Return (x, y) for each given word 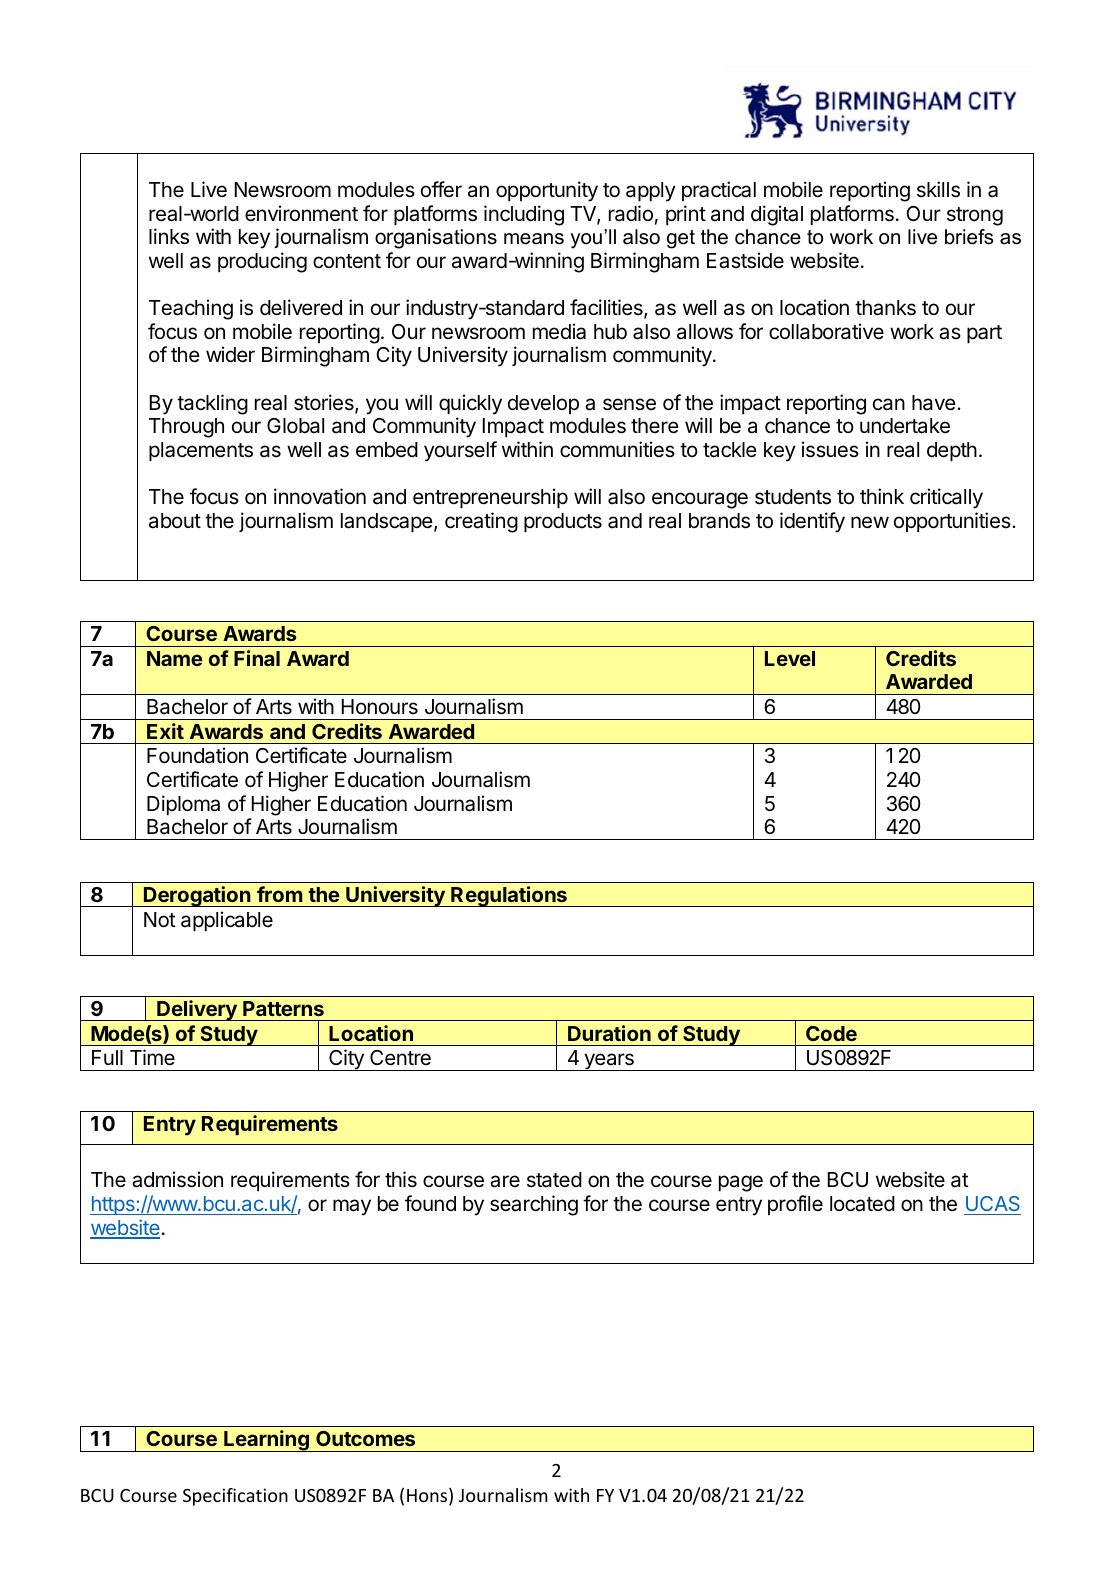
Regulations (509, 896)
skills (938, 189)
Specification (235, 1497)
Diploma (183, 805)
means (534, 239)
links (169, 236)
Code (831, 1033)
